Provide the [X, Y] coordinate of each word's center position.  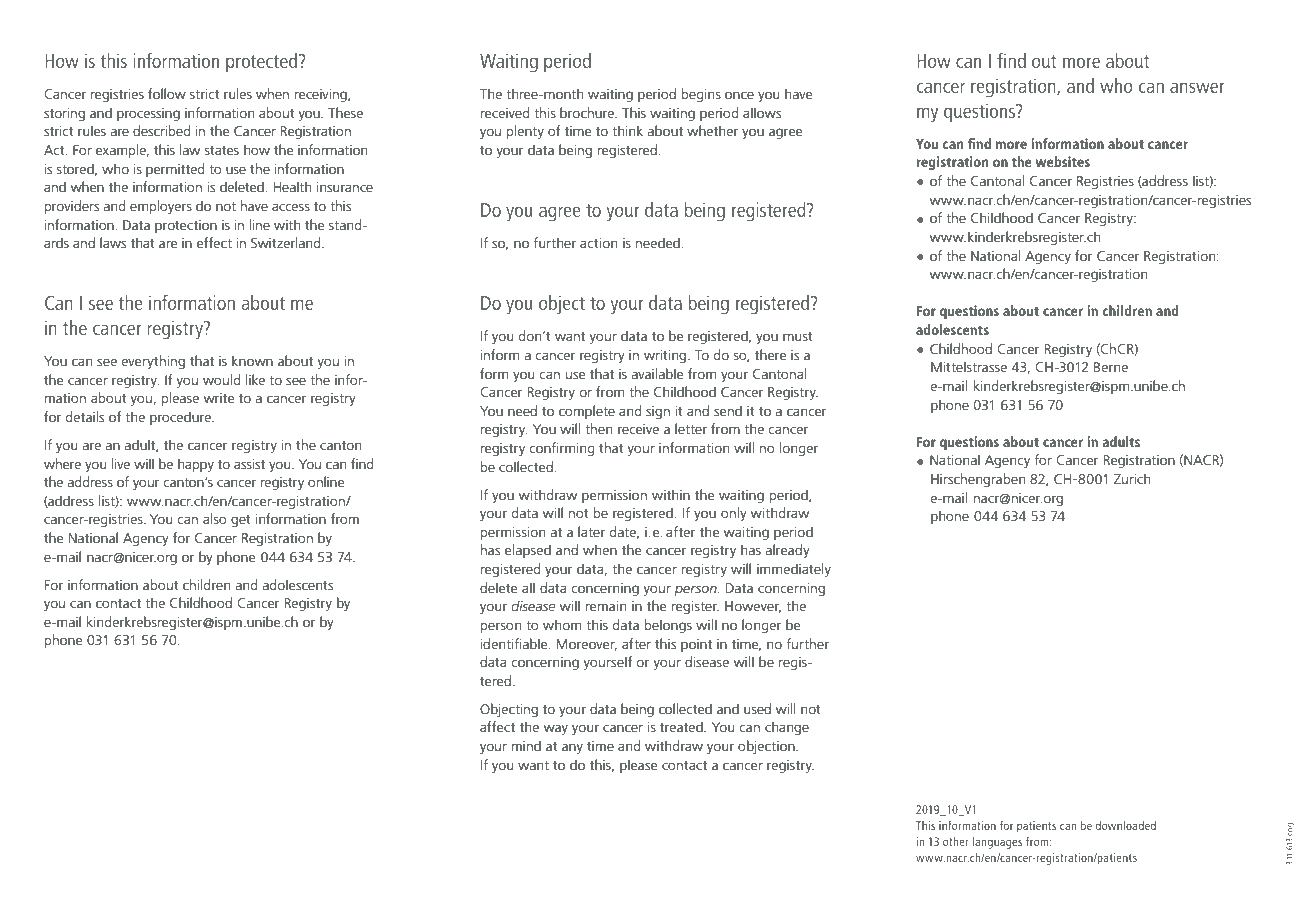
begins [701, 95]
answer [1197, 87]
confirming [562, 449]
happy [196, 465]
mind [526, 745]
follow [167, 93]
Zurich [1132, 478]
